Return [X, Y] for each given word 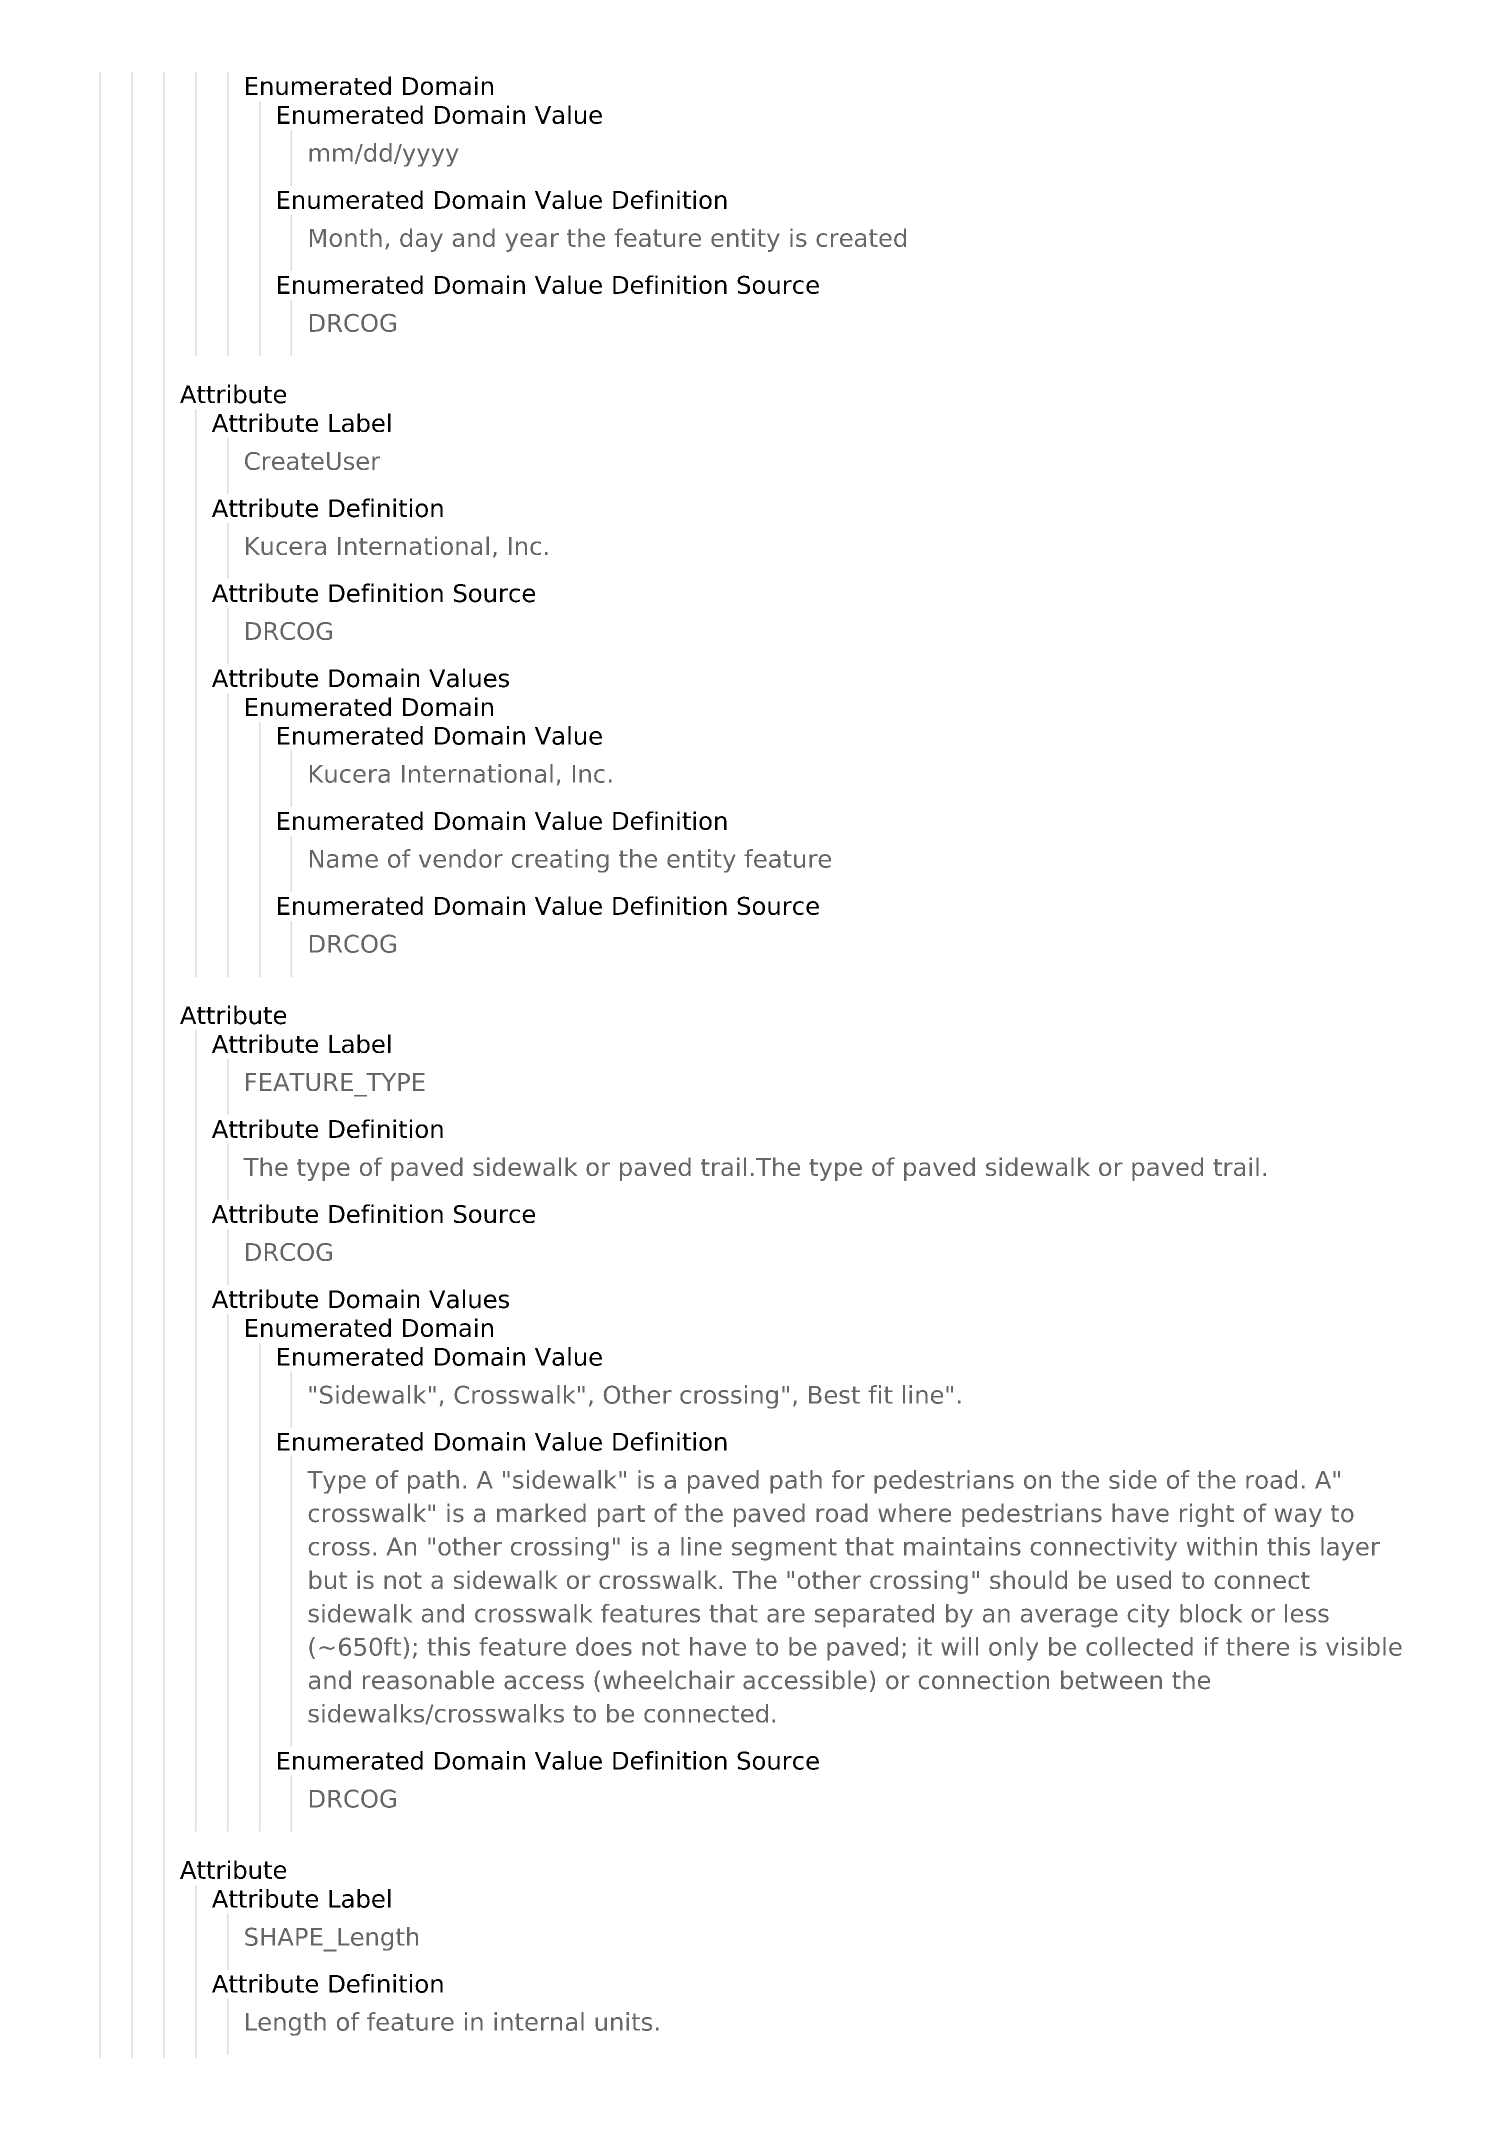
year [532, 242]
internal [539, 2021]
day [421, 240]
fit [880, 1394]
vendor [461, 858]
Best [834, 1395]
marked [541, 1513]
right [1207, 1515]
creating [560, 861]
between [1111, 1680]
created [861, 237]
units [623, 2021]
